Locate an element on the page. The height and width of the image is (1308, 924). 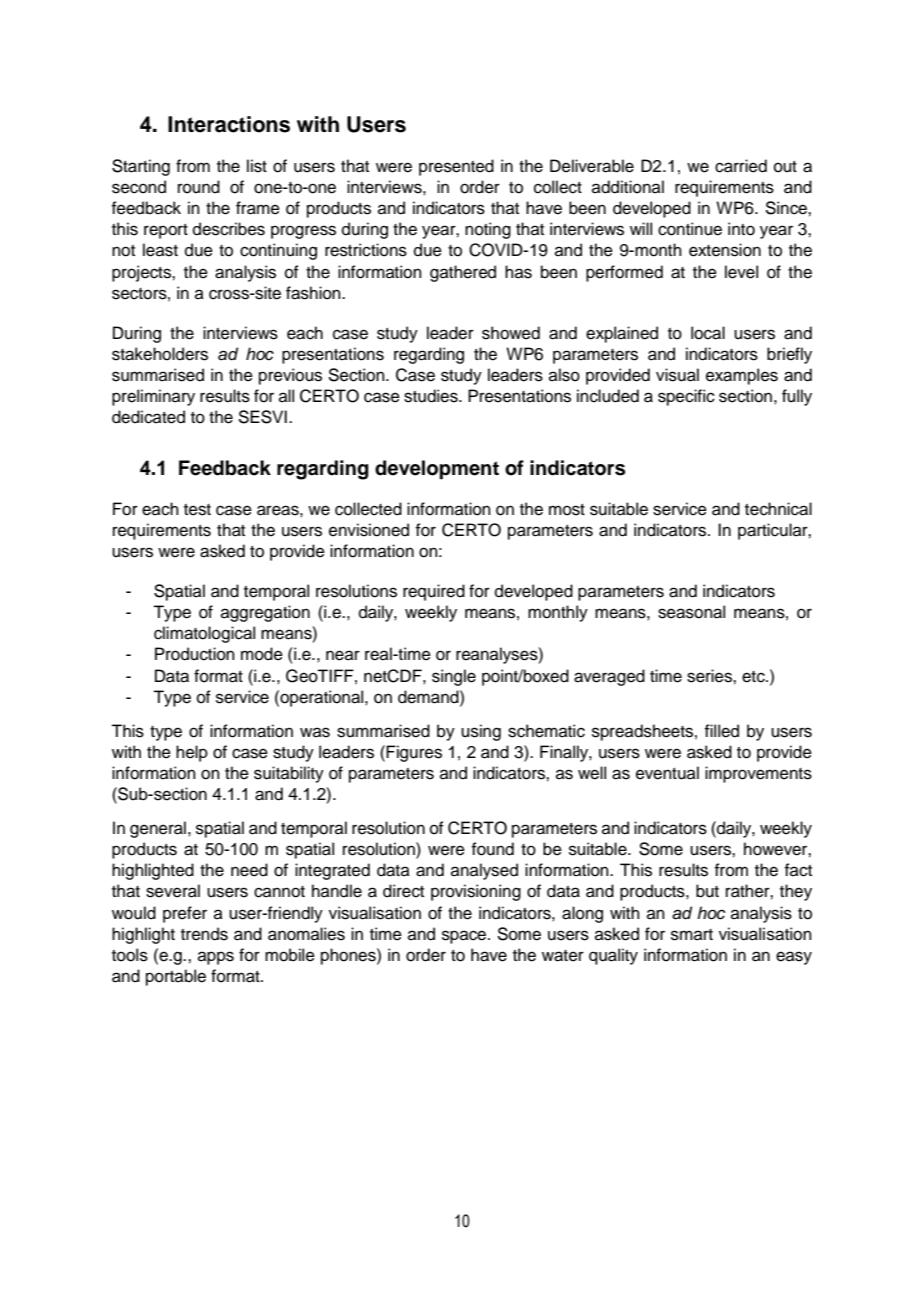
test is located at coordinates (197, 510).
